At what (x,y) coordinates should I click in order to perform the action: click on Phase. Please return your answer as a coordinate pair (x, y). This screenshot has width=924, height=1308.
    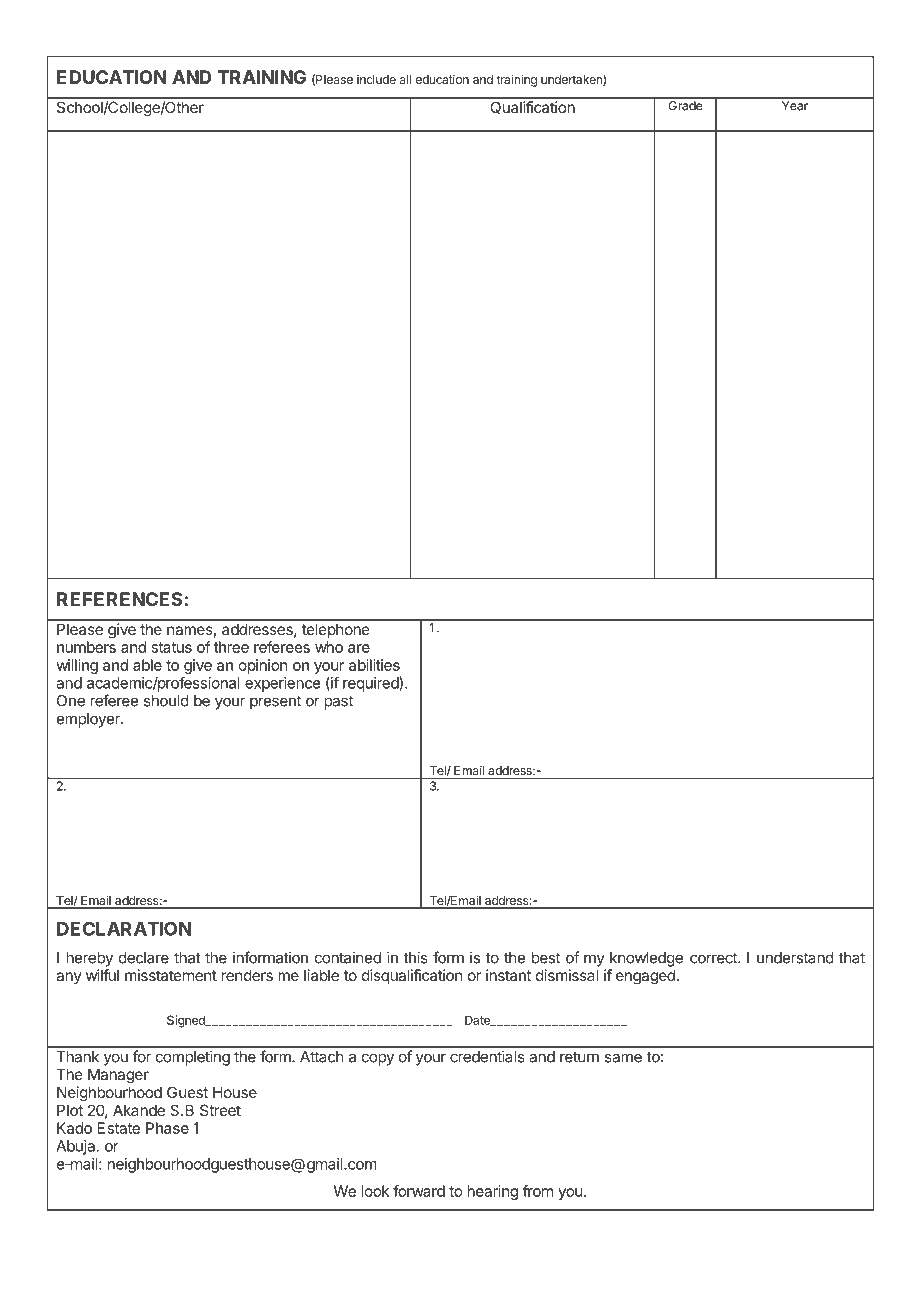
    Looking at the image, I should click on (167, 1128).
